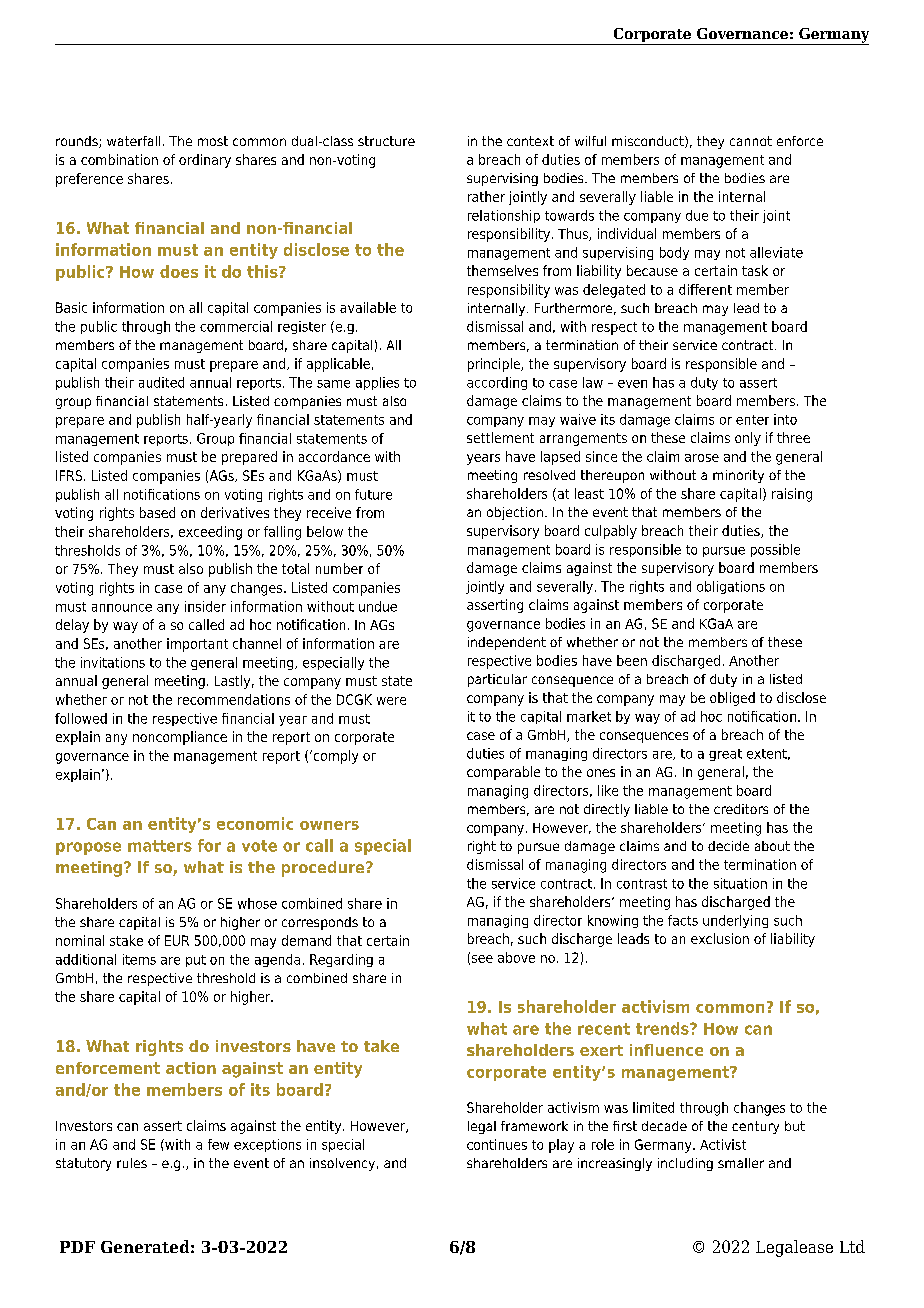  What do you see at coordinates (740, 883) in the screenshot?
I see `situation` at bounding box center [740, 883].
